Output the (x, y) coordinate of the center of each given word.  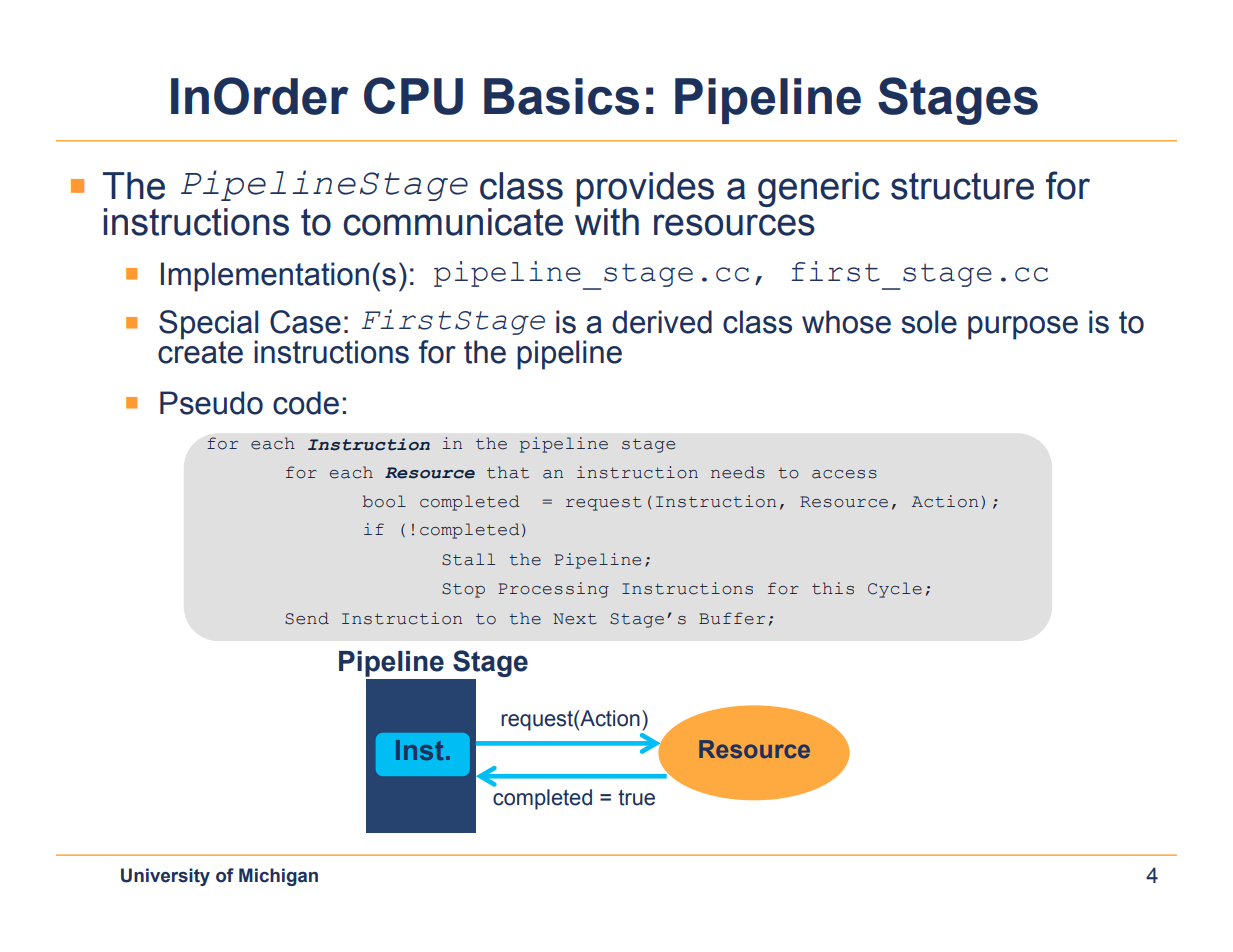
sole (929, 322)
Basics (561, 96)
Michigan (278, 877)
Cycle (895, 590)
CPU (413, 96)
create (200, 351)
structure (962, 186)
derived (662, 322)
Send (307, 618)
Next (575, 619)
